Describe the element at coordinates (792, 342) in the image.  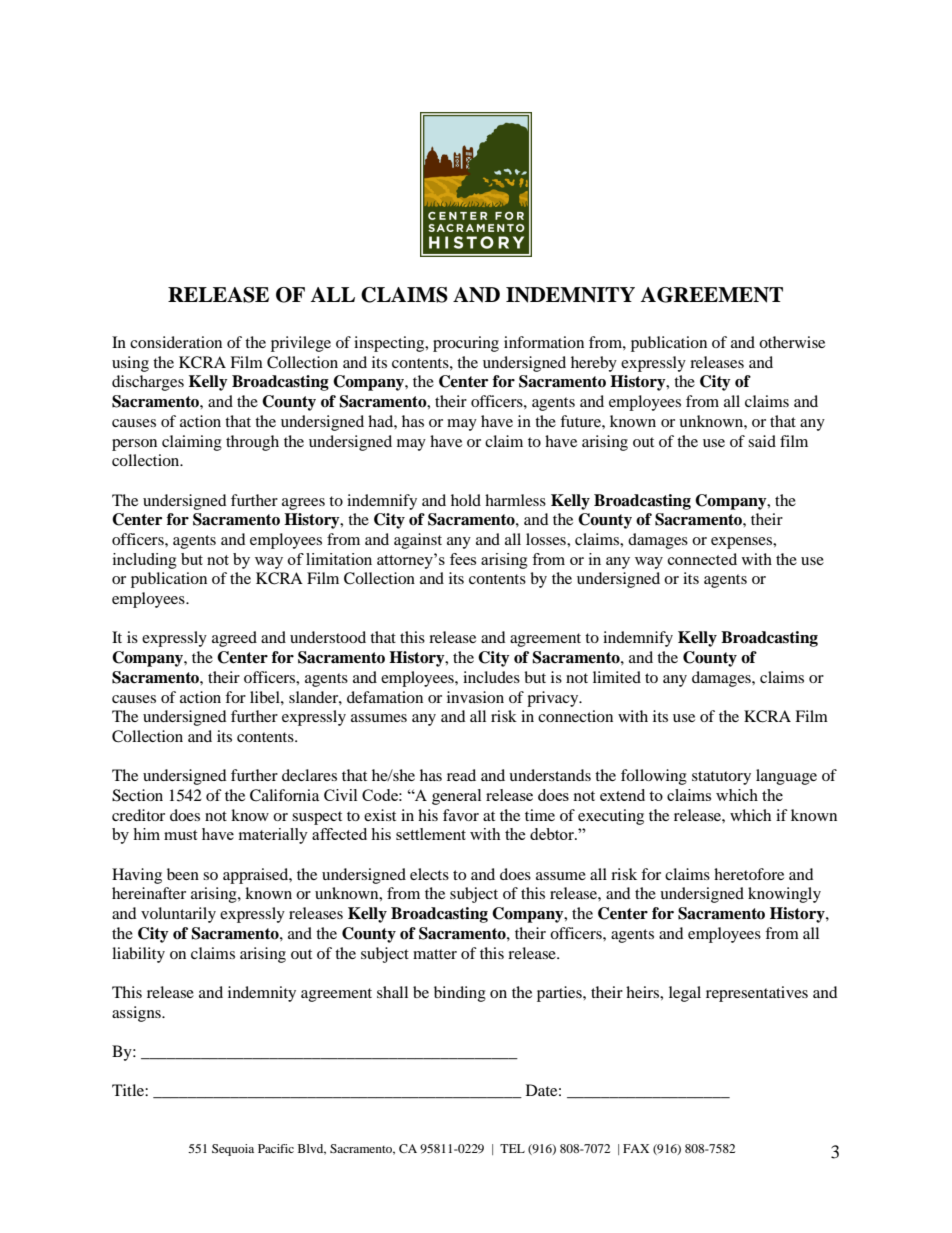
I see `otherwise` at that location.
